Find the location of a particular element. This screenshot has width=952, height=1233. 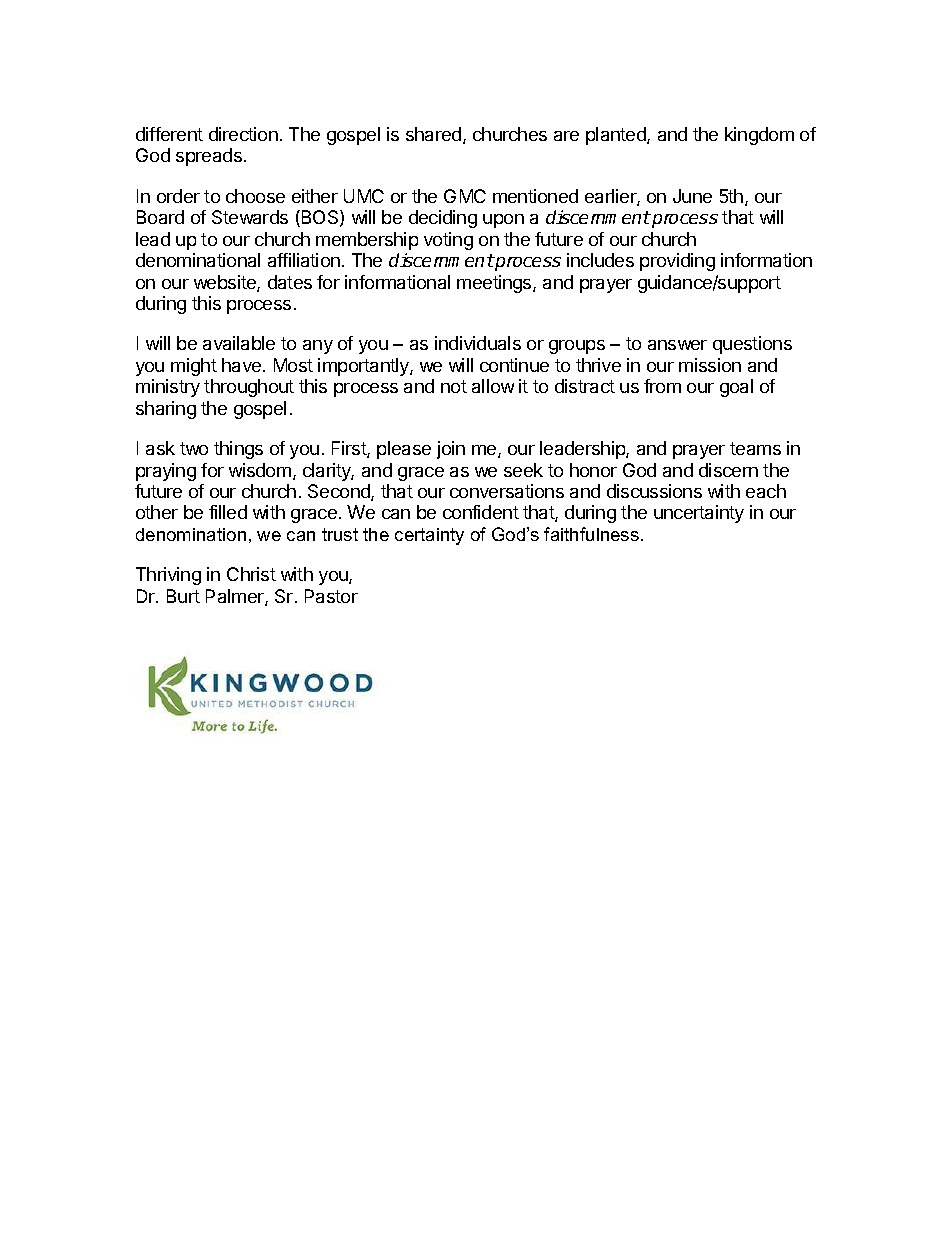

shared is located at coordinates (435, 135).
